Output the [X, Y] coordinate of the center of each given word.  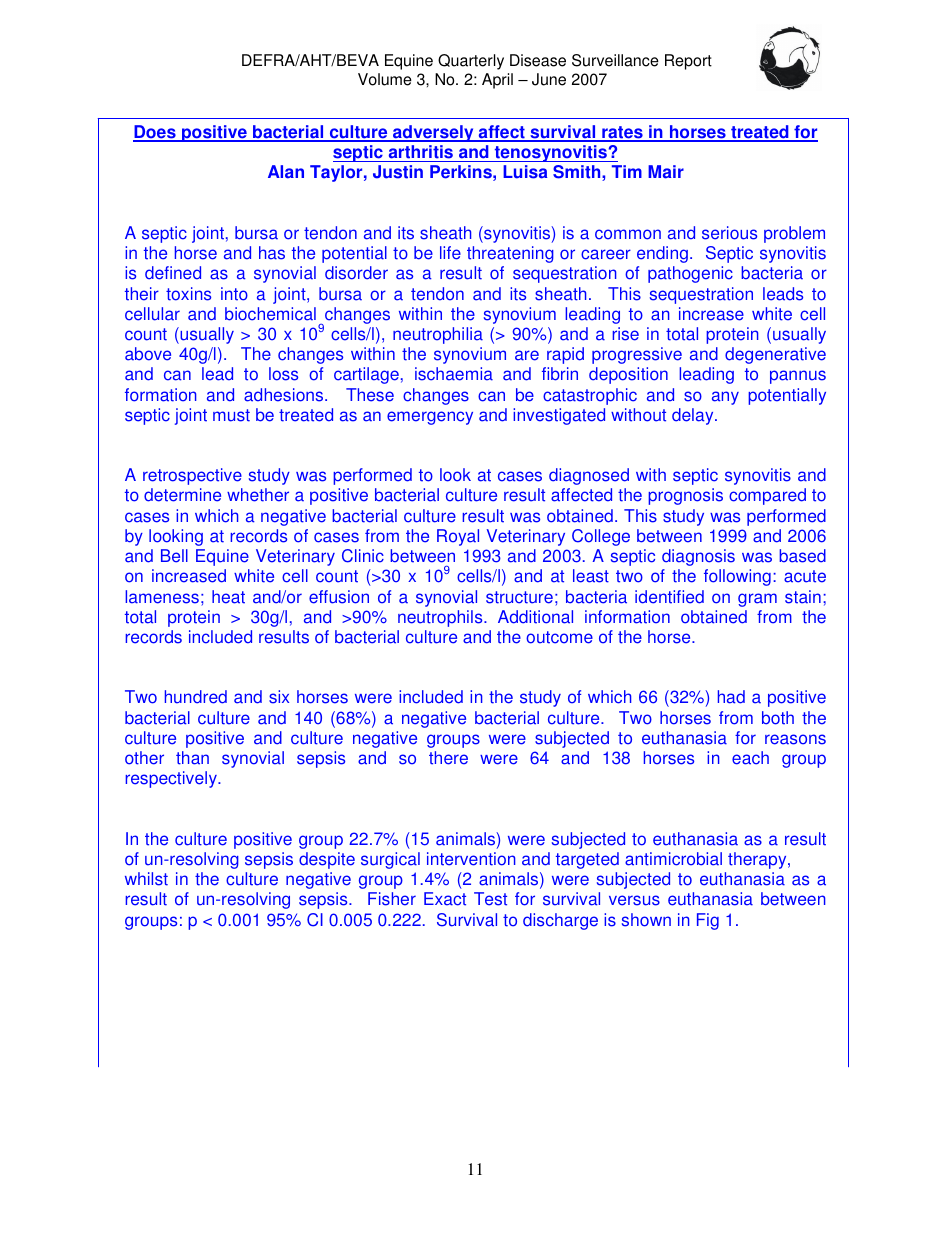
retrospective [192, 476]
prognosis [685, 496]
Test [490, 899]
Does [155, 133]
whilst [146, 879]
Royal [458, 537]
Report [688, 62]
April [497, 81]
